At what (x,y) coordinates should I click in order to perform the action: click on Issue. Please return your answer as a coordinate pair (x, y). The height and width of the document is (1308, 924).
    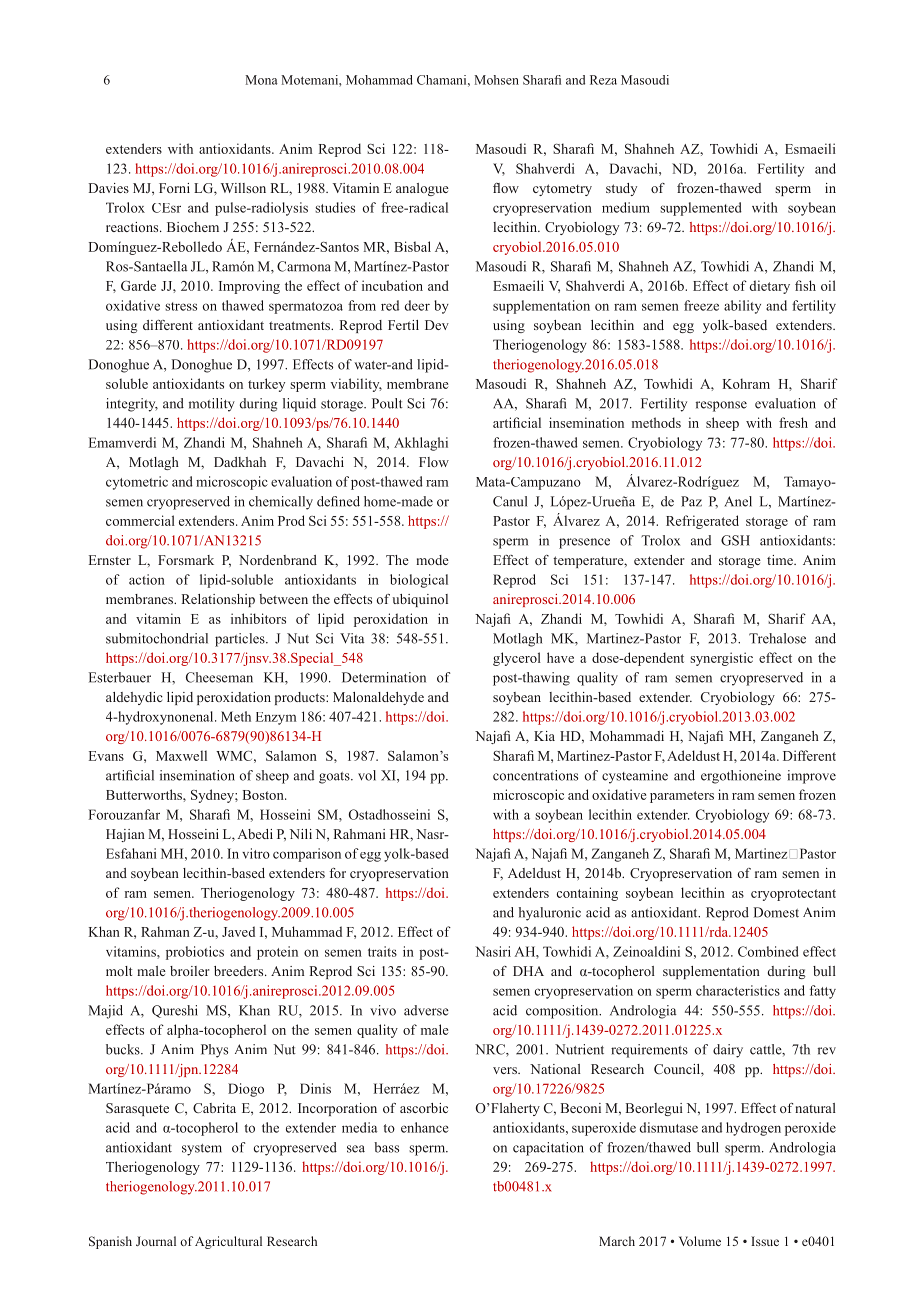
    Looking at the image, I should click on (765, 1241).
